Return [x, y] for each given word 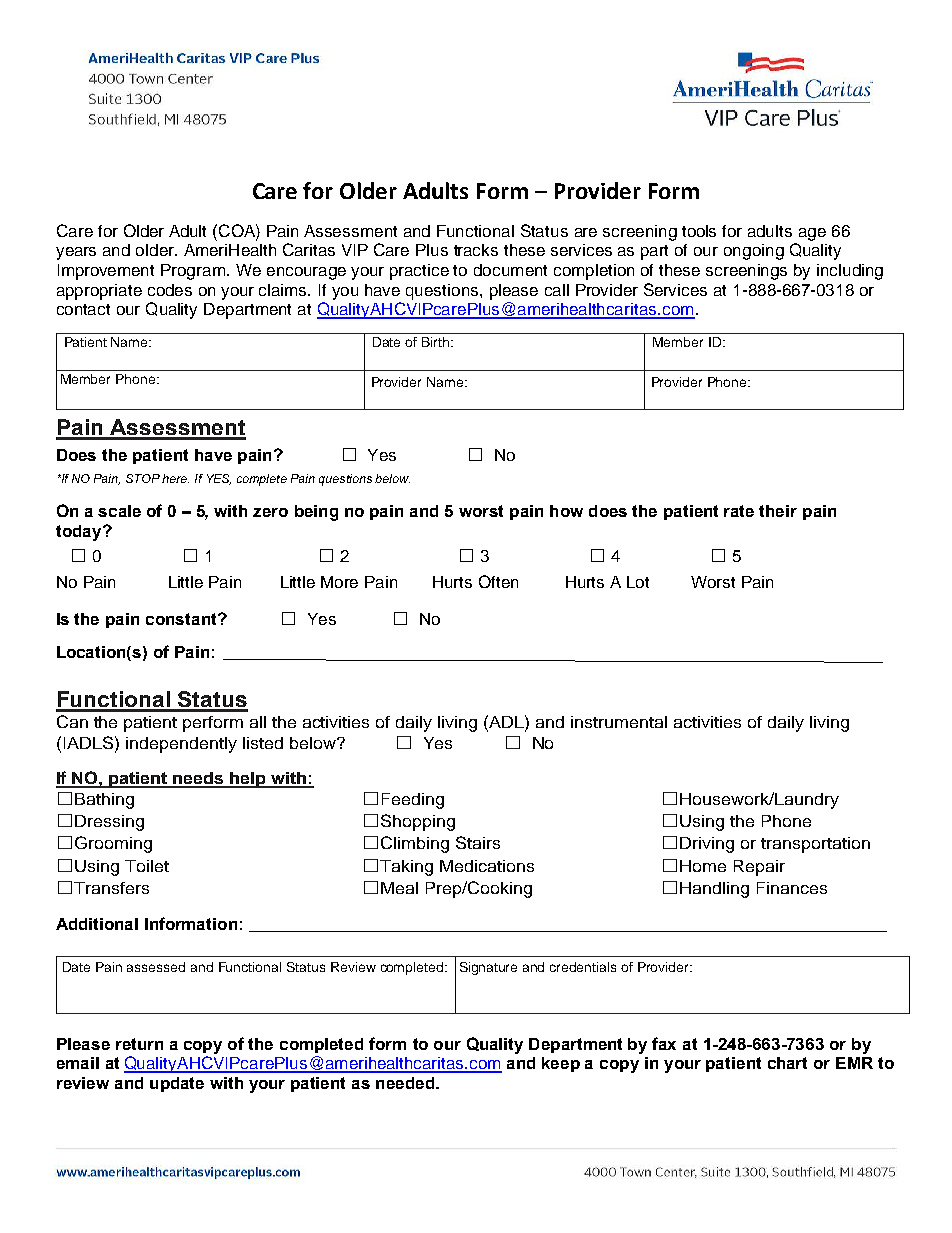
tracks [476, 250]
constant [182, 619]
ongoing [754, 252]
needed [406, 1083]
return [139, 1044]
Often [498, 581]
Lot [638, 582]
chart [787, 1063]
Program [193, 272]
